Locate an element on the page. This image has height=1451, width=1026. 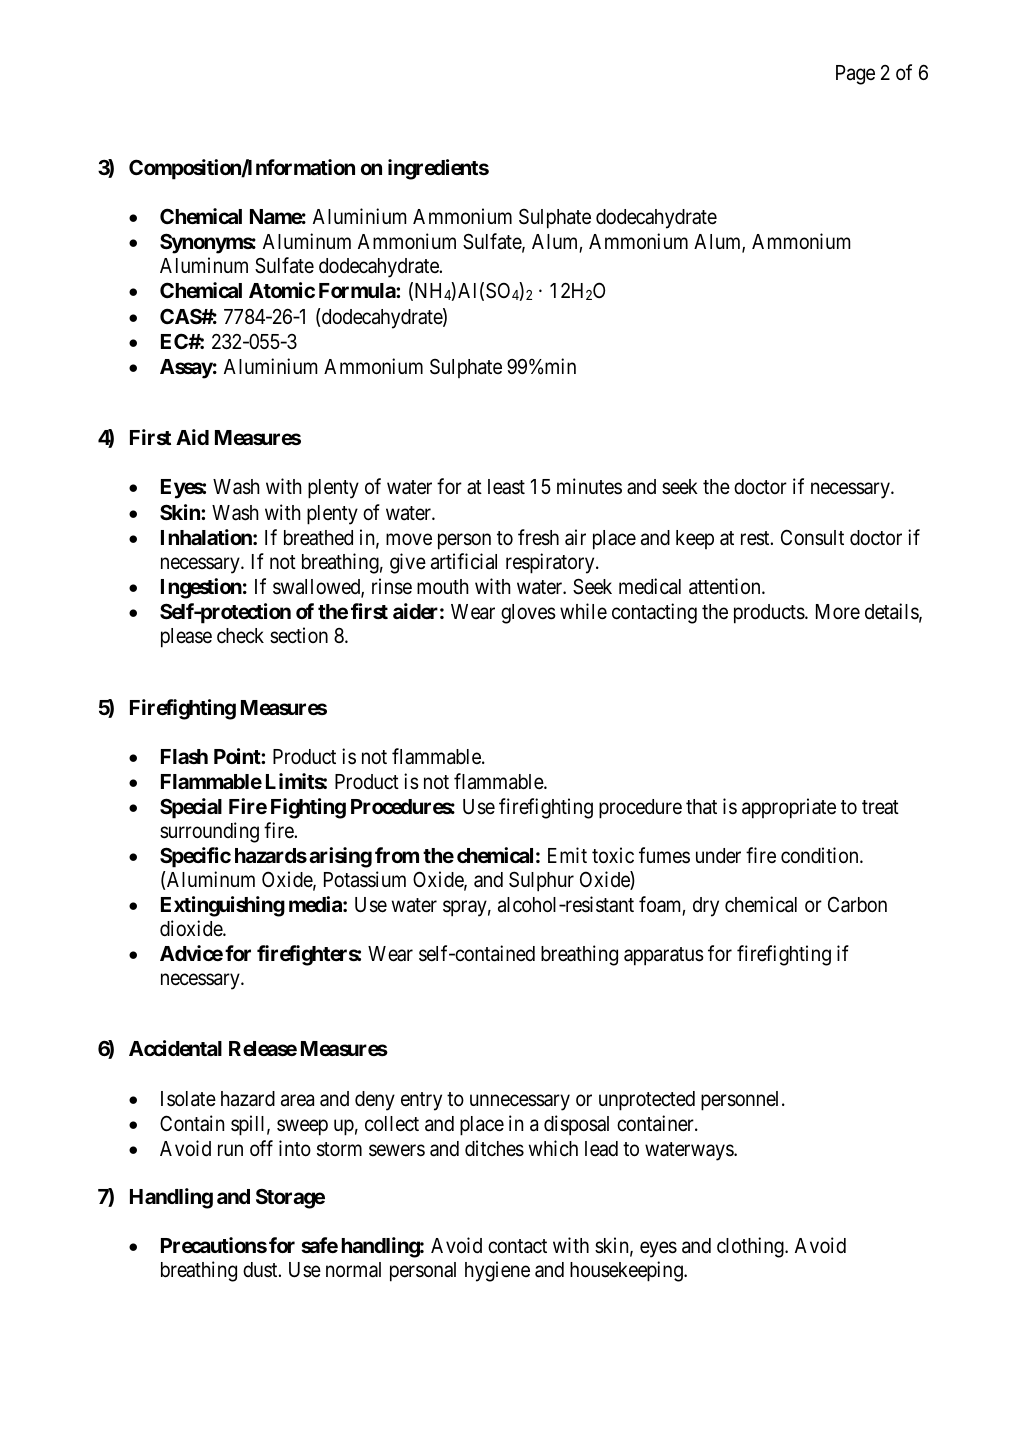
dust is located at coordinates (261, 1269).
